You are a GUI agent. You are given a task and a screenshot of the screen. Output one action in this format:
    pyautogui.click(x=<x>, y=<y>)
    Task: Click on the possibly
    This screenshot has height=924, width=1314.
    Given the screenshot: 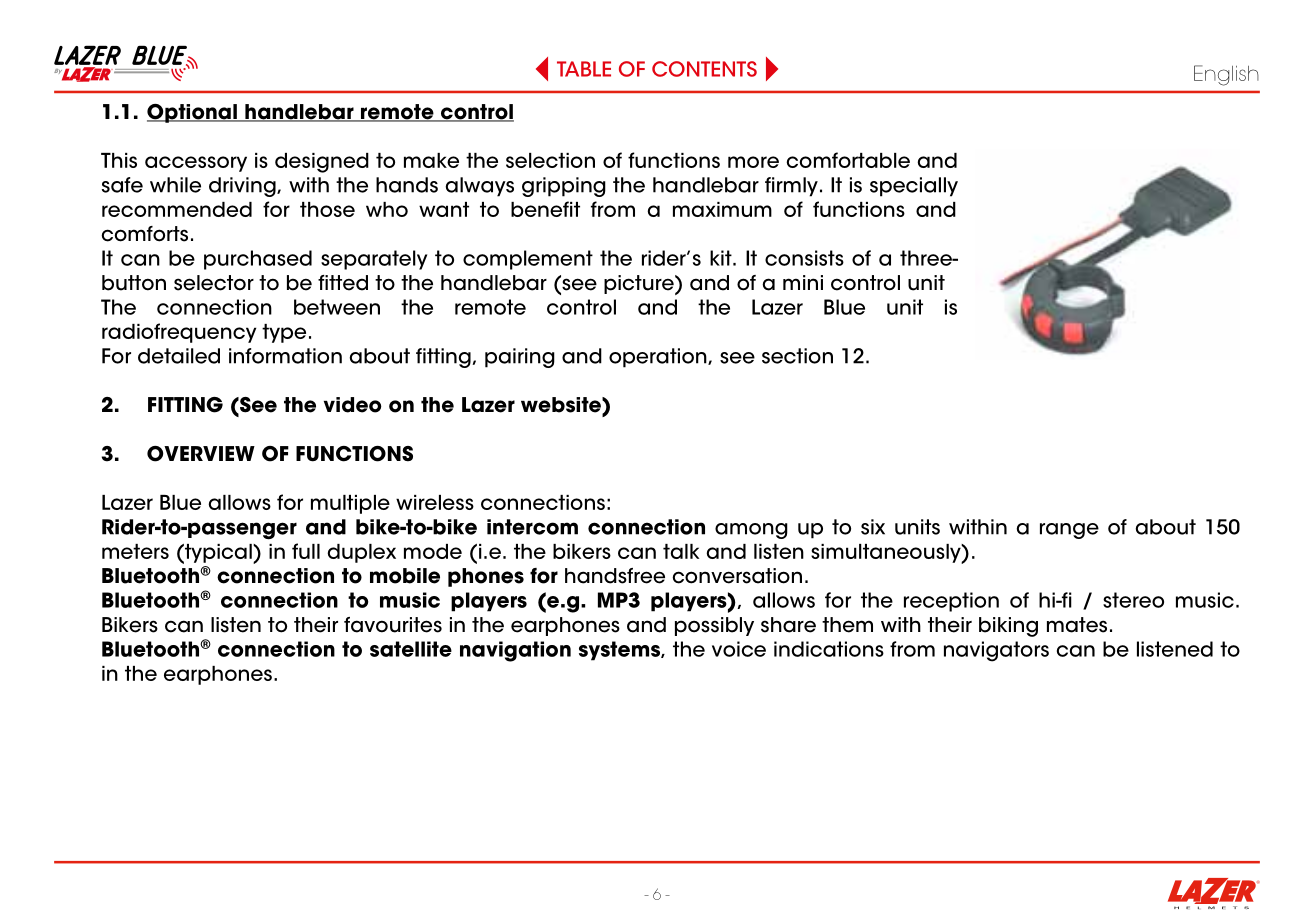 What is the action you would take?
    pyautogui.click(x=714, y=626)
